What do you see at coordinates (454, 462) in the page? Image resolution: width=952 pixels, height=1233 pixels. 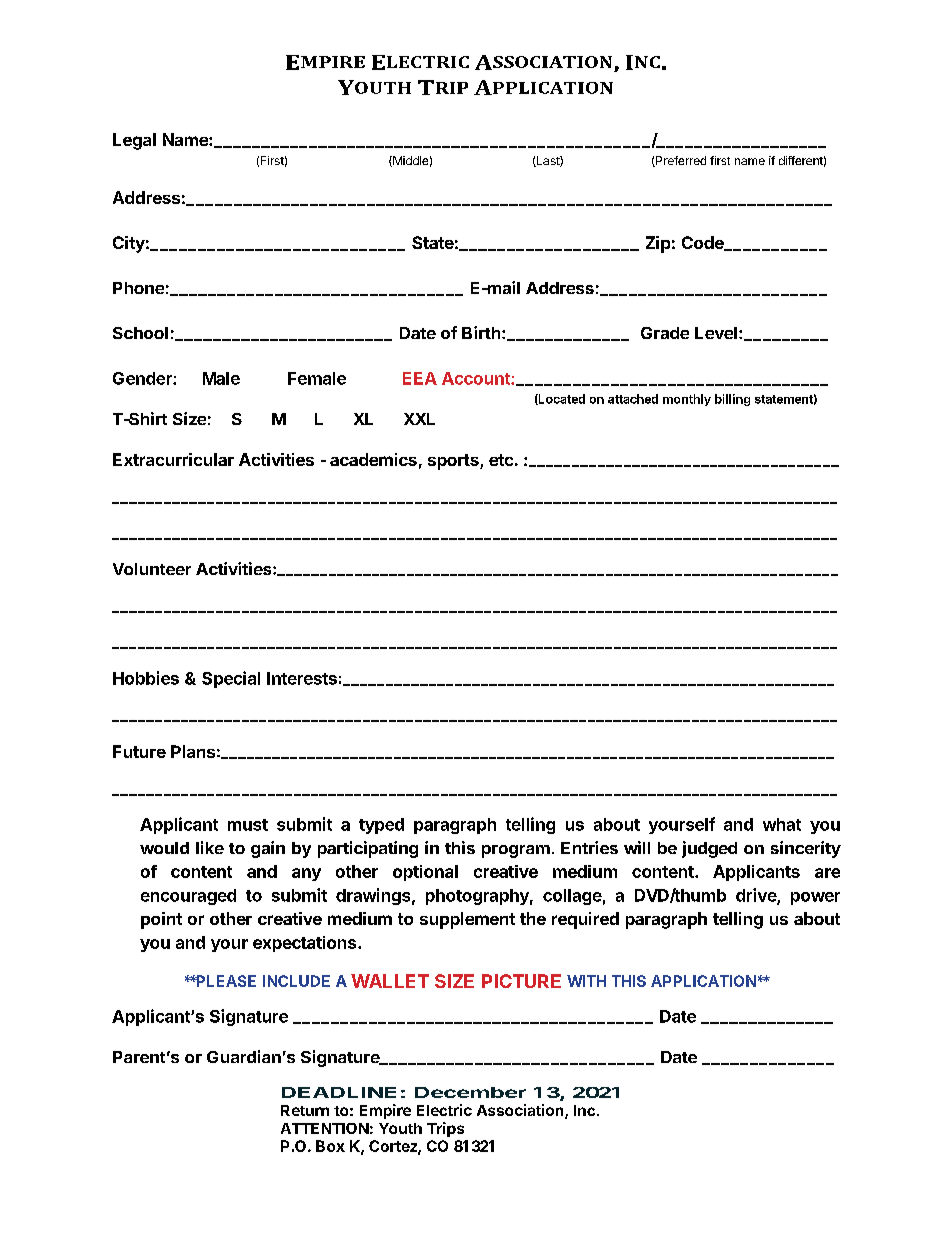 I see `sports` at bounding box center [454, 462].
